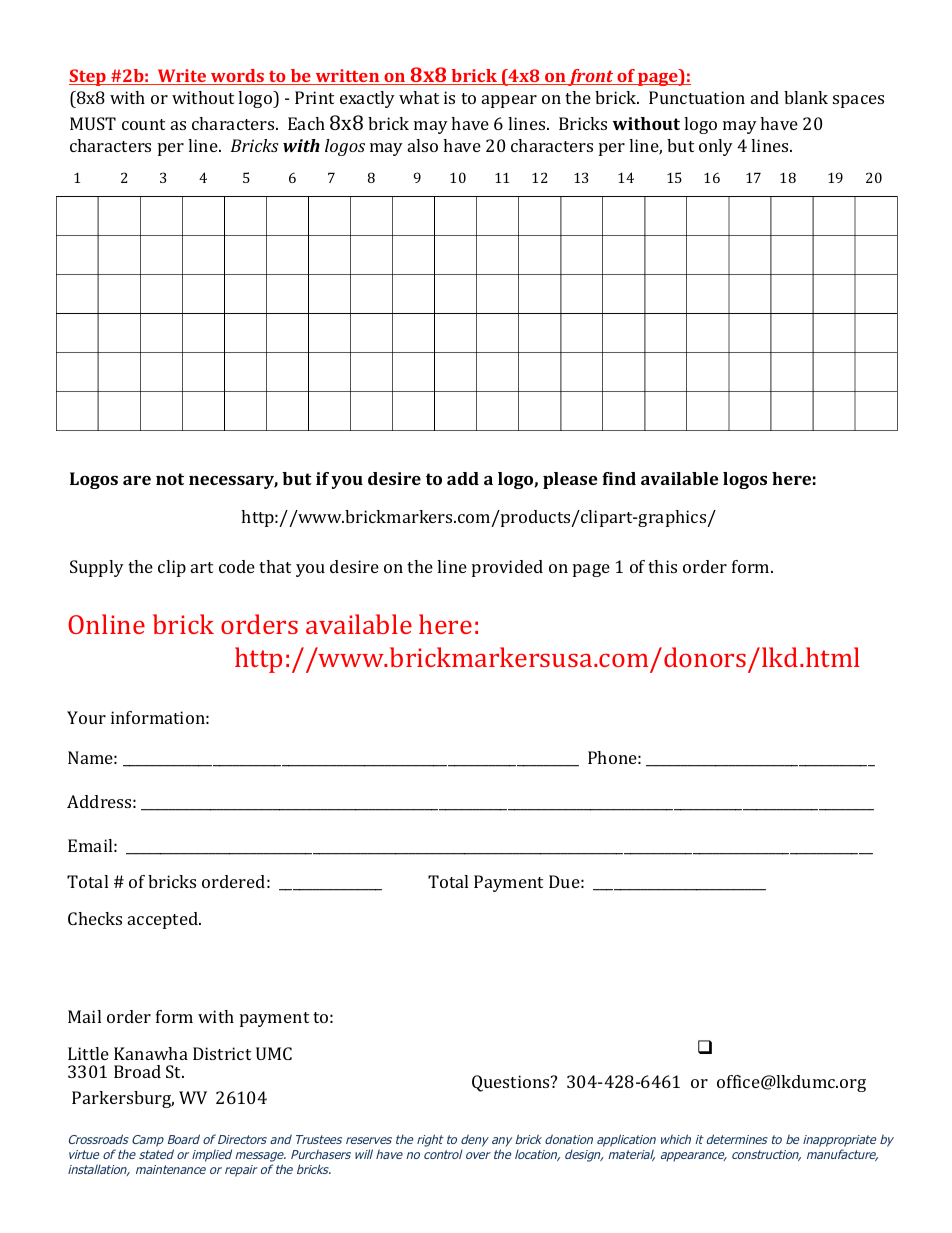 The height and width of the document is (1233, 952). Describe the element at coordinates (143, 124) in the document. I see `count` at that location.
